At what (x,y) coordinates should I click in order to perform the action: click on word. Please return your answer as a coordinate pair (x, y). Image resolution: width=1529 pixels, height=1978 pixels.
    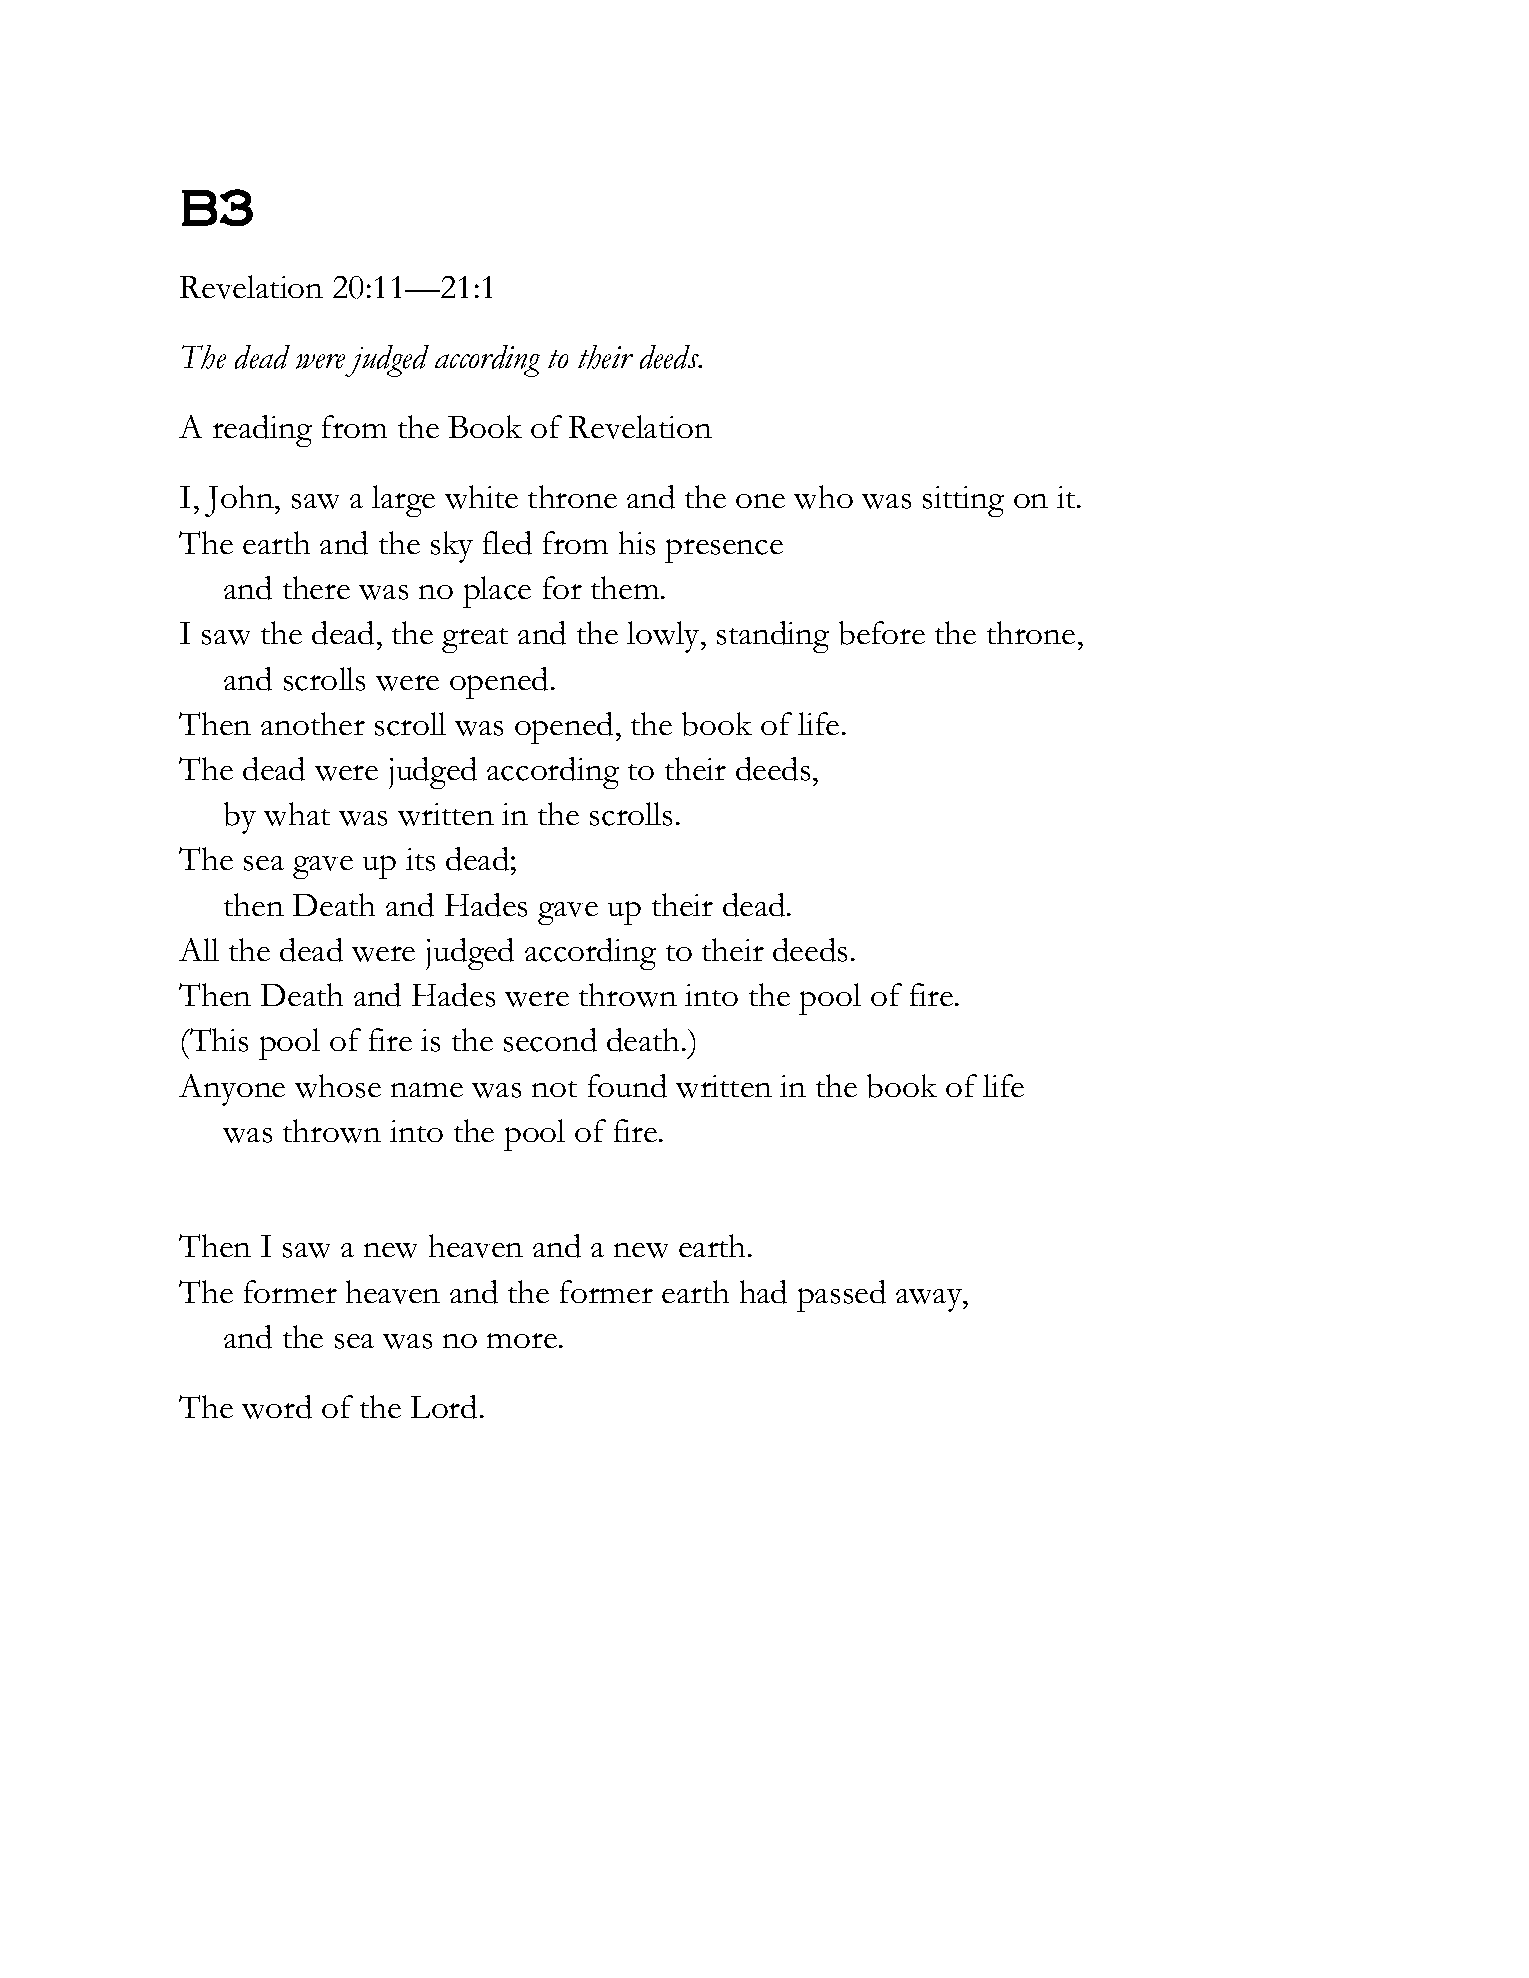
    Looking at the image, I should click on (277, 1407).
